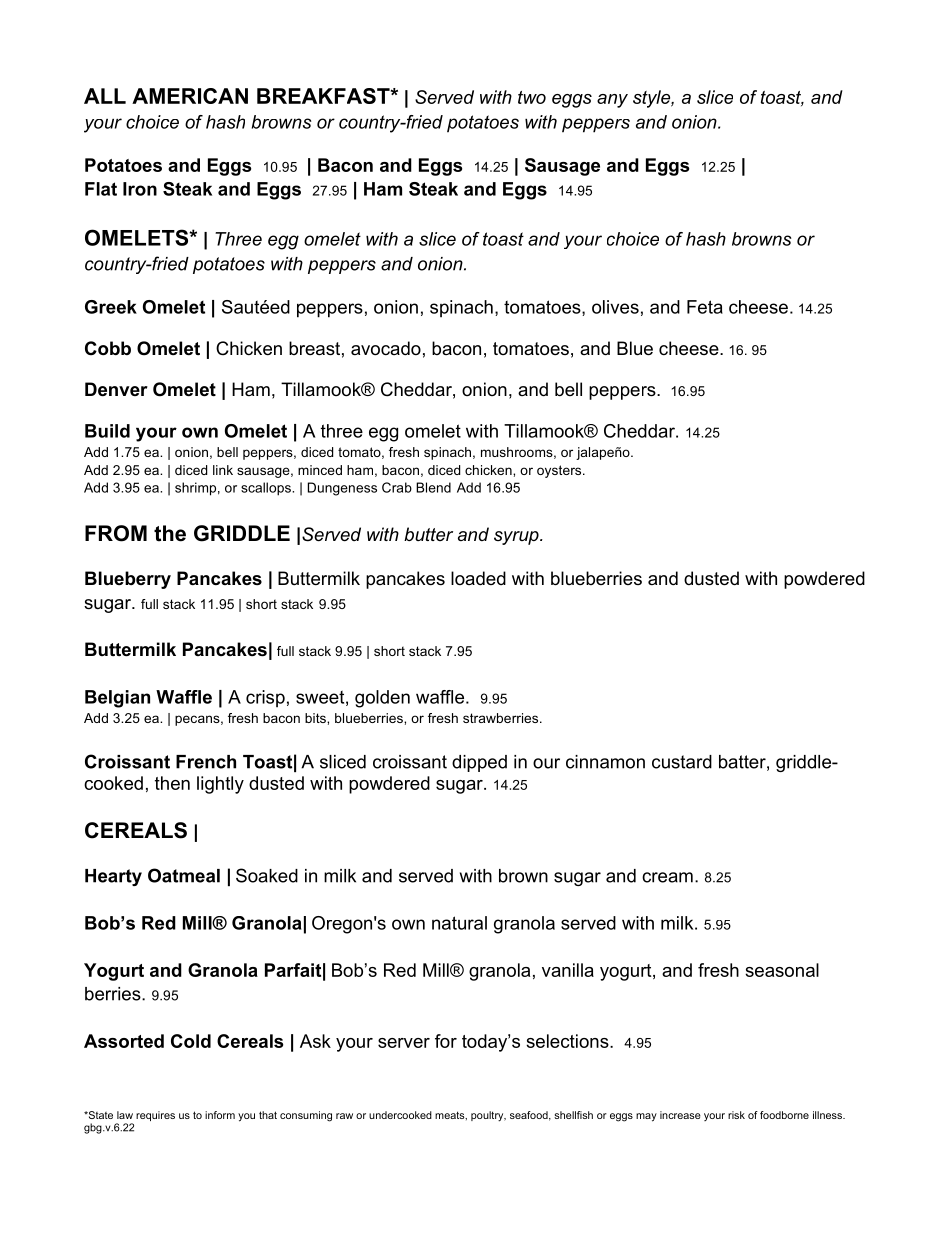  Describe the element at coordinates (532, 97) in the document. I see `two` at that location.
